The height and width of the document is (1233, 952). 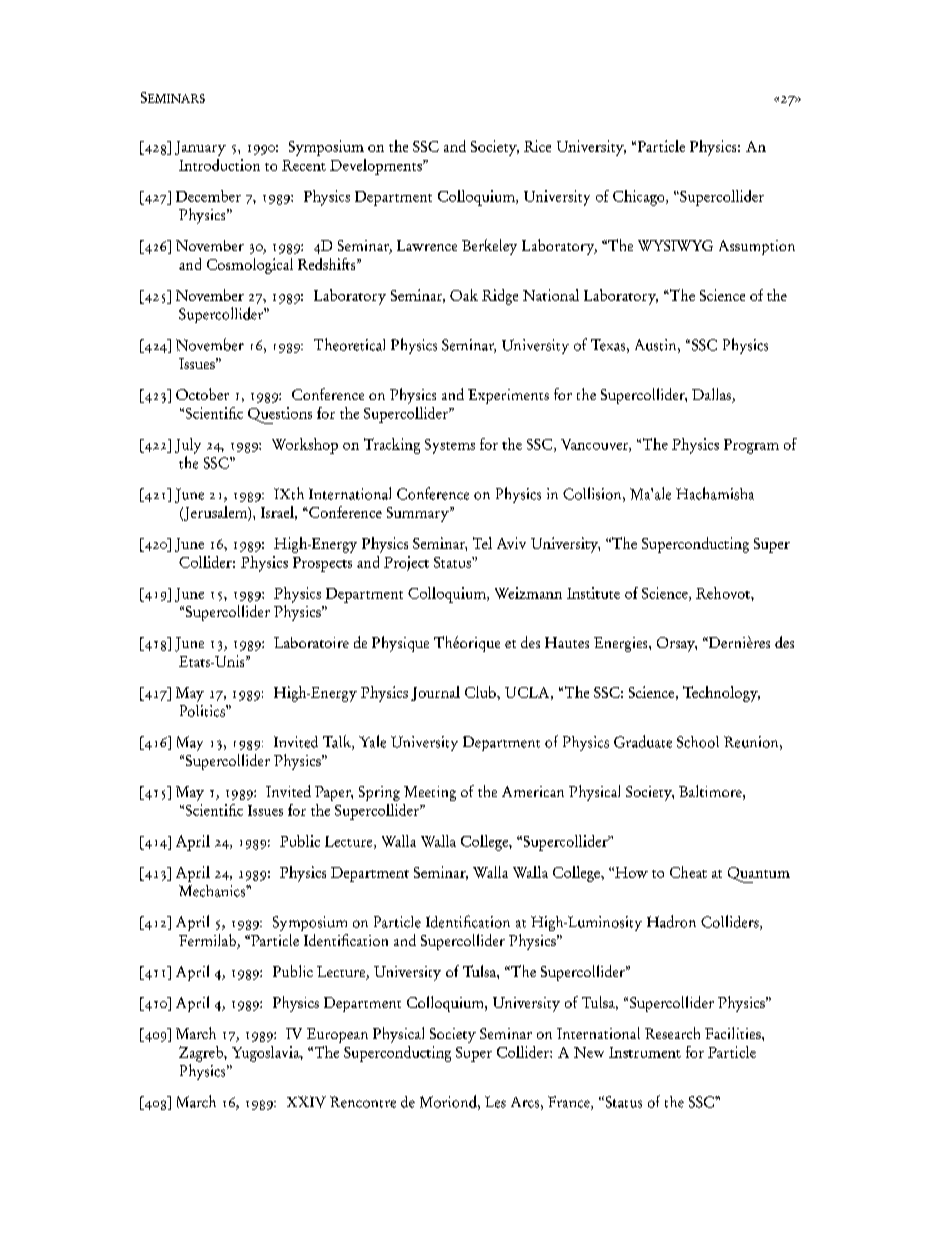 I want to click on School, so click(x=698, y=742).
